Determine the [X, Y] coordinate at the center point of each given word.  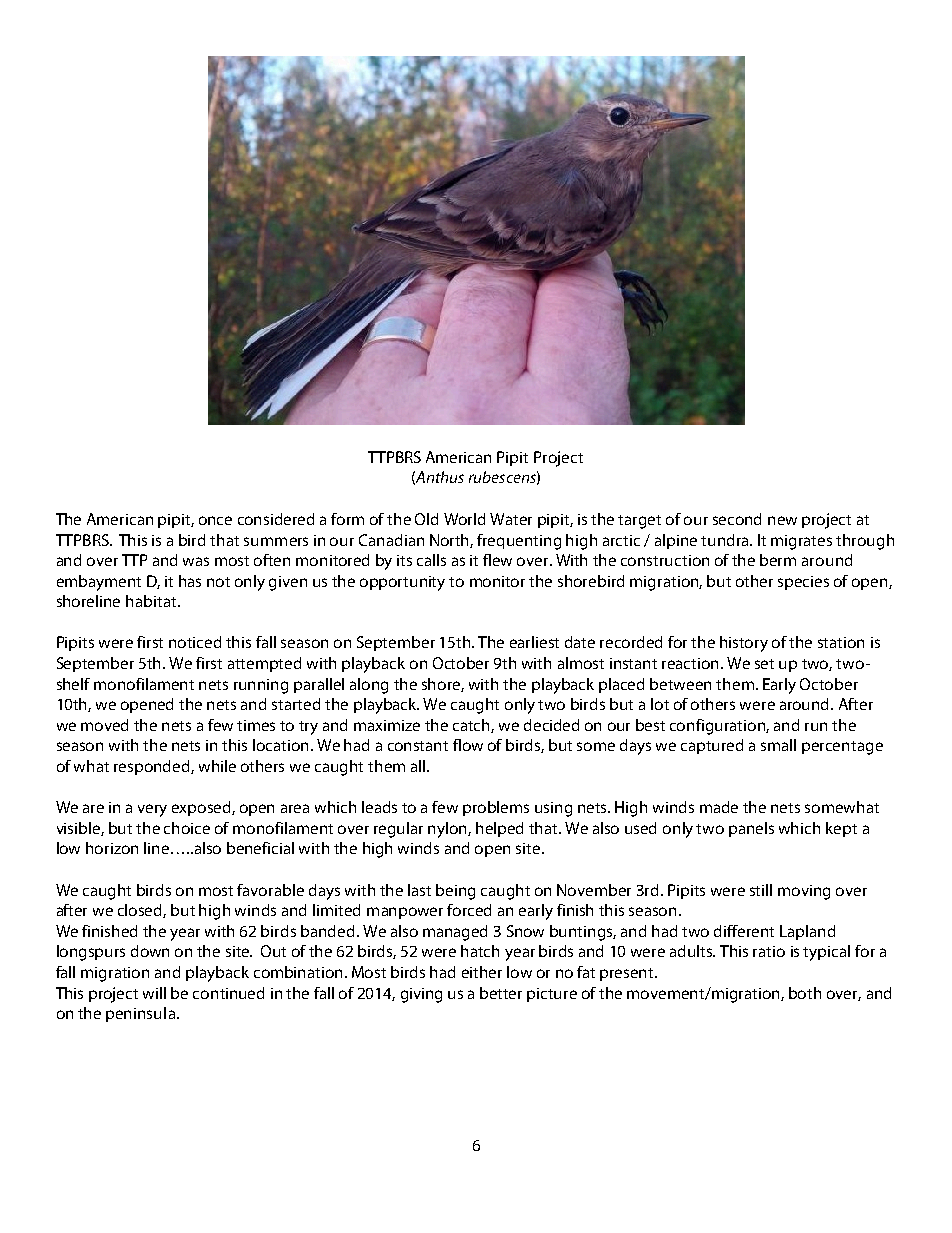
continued [228, 993]
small [778, 745]
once [215, 520]
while [217, 766]
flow [468, 745]
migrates [801, 542]
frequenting [519, 542]
